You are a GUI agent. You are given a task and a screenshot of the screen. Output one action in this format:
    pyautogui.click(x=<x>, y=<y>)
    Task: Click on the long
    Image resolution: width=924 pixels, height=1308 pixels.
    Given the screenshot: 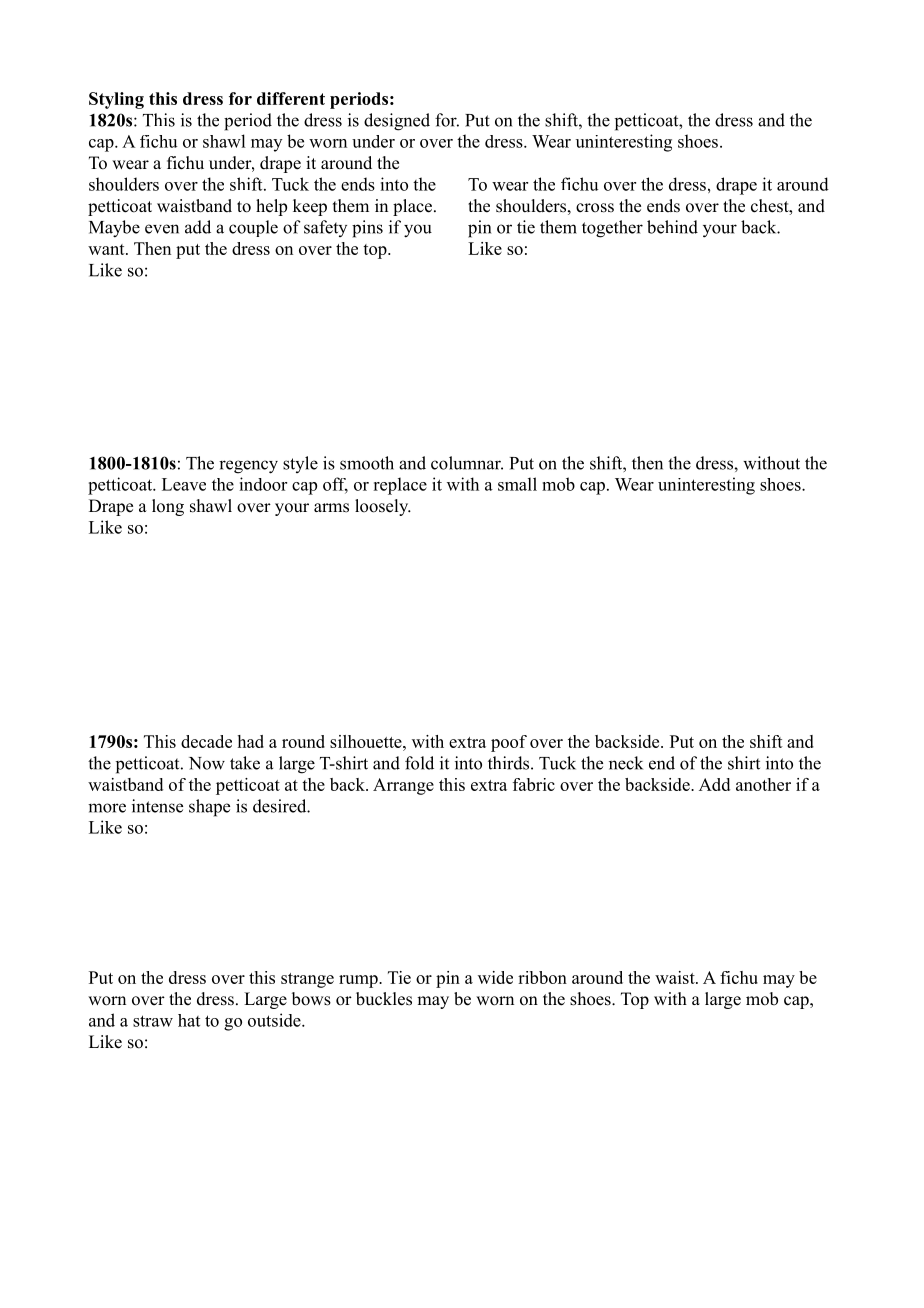 What is the action you would take?
    pyautogui.click(x=168, y=507)
